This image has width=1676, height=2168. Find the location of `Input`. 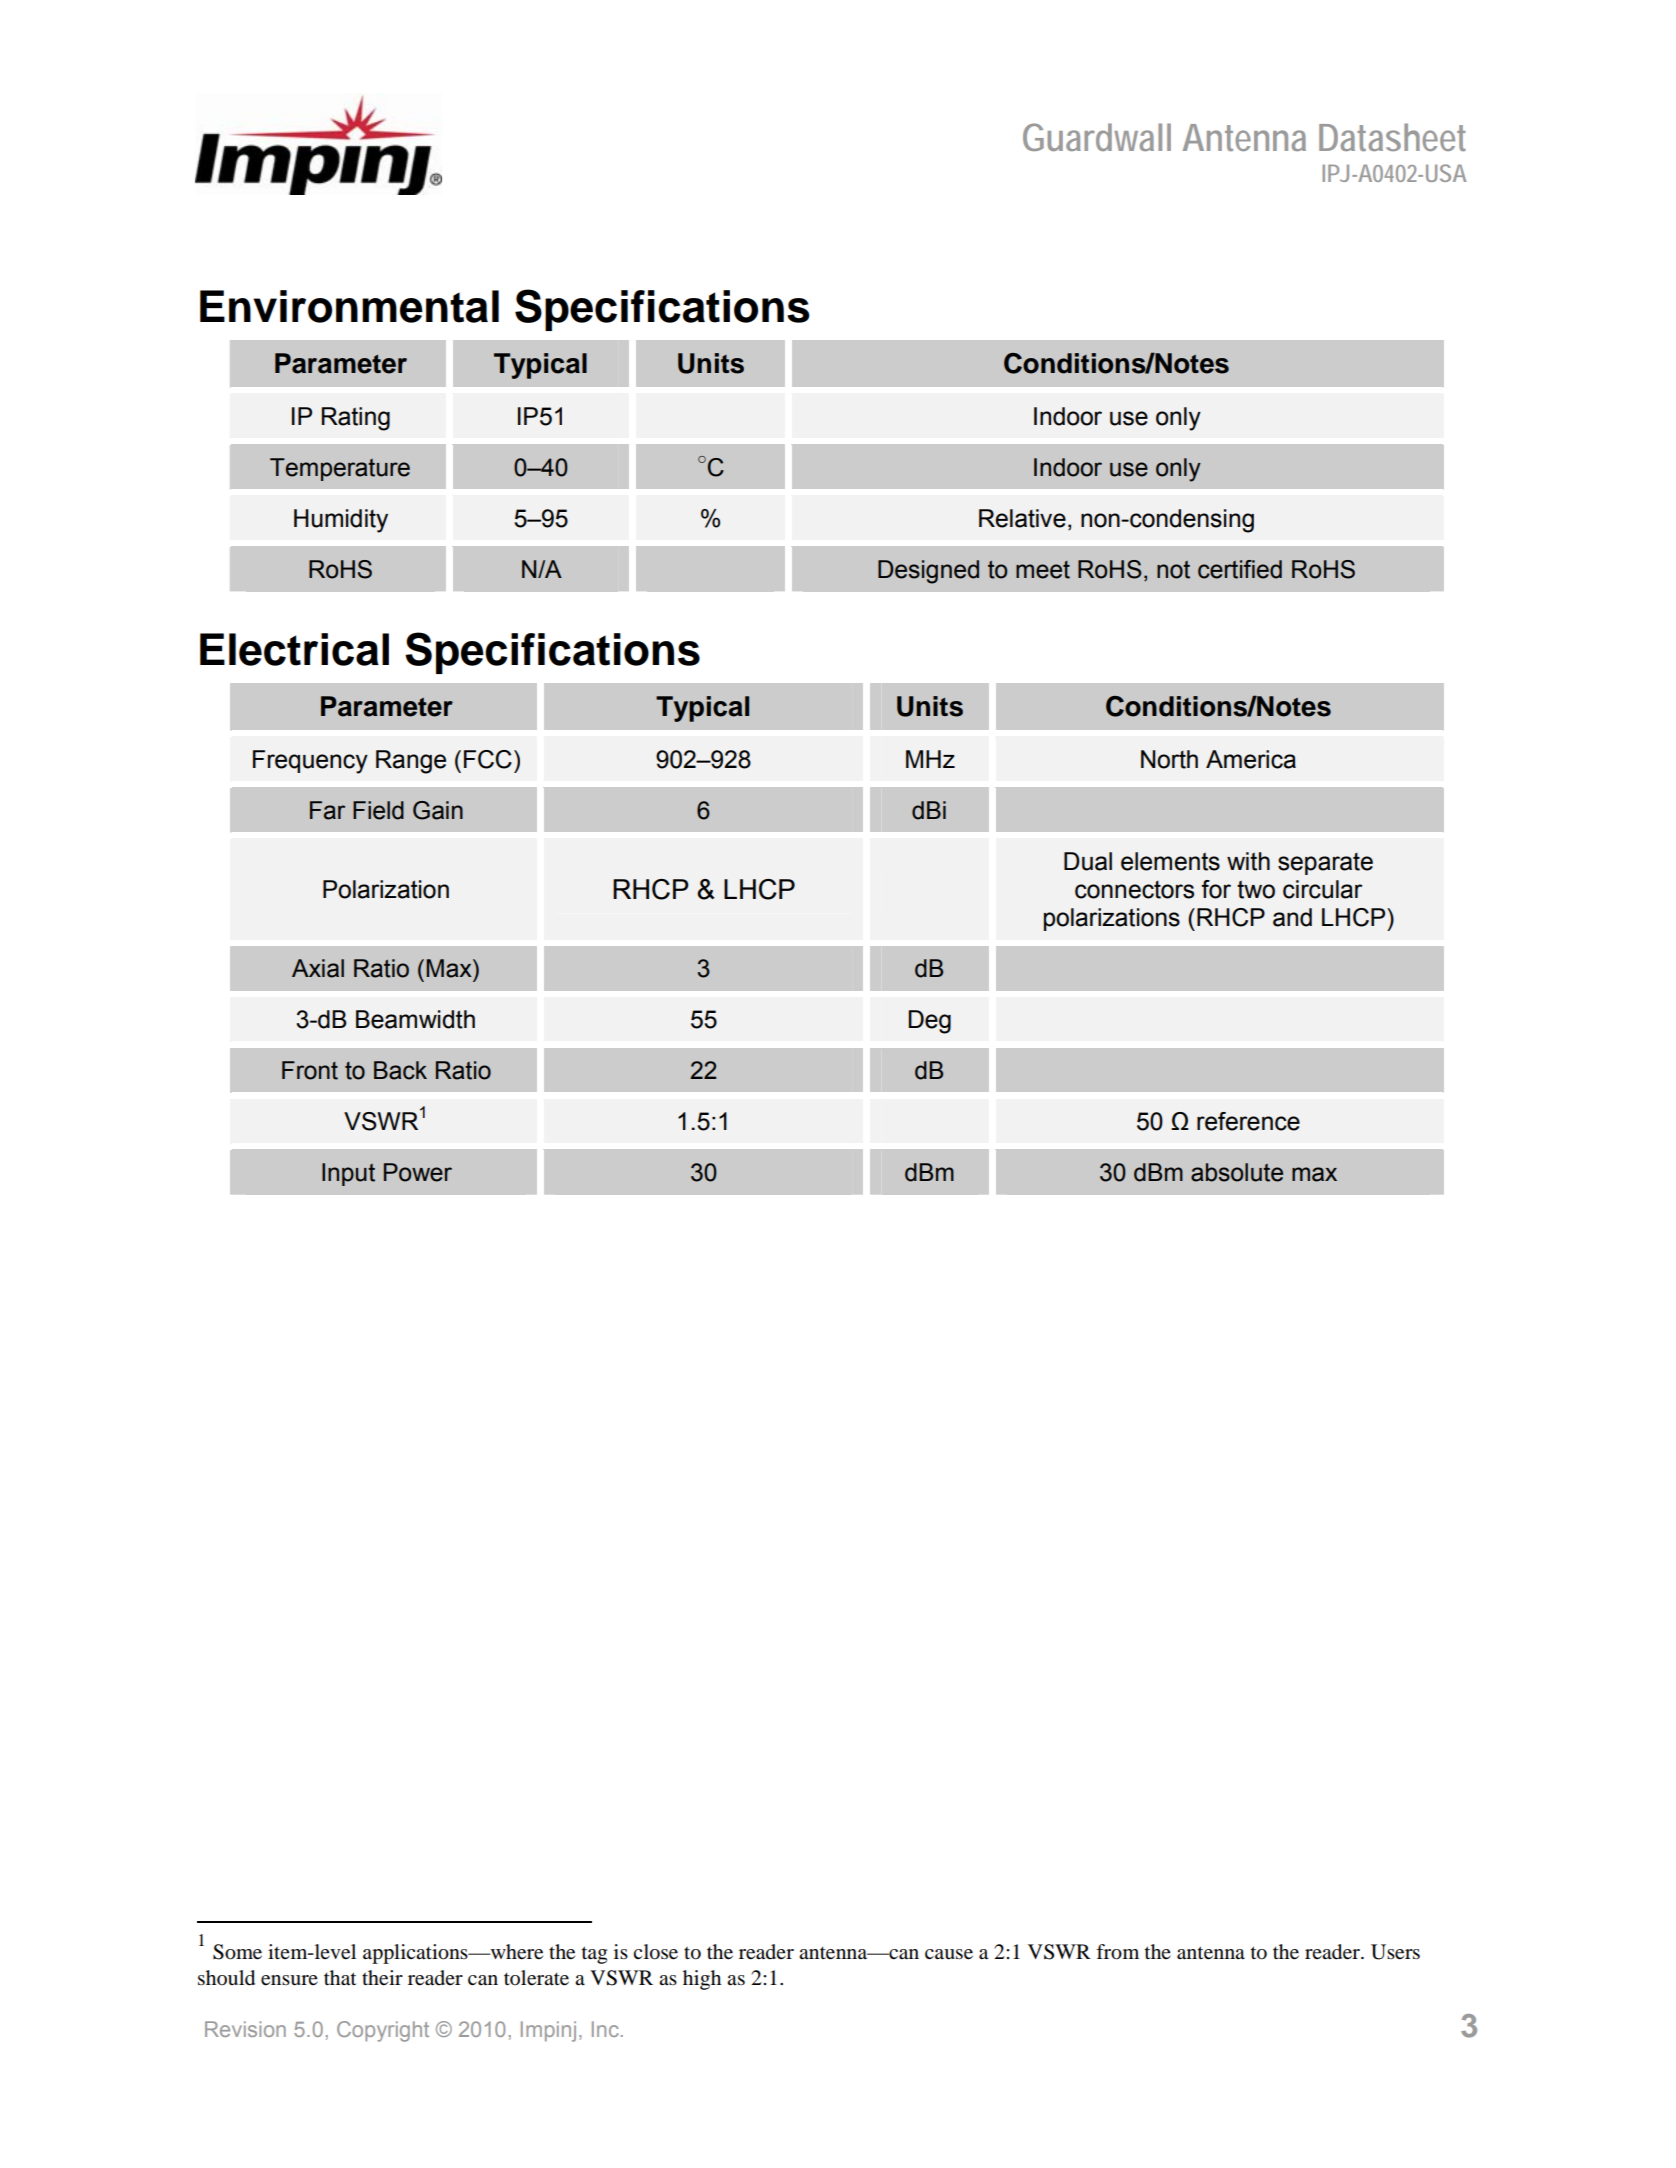

Input is located at coordinates (348, 1174).
